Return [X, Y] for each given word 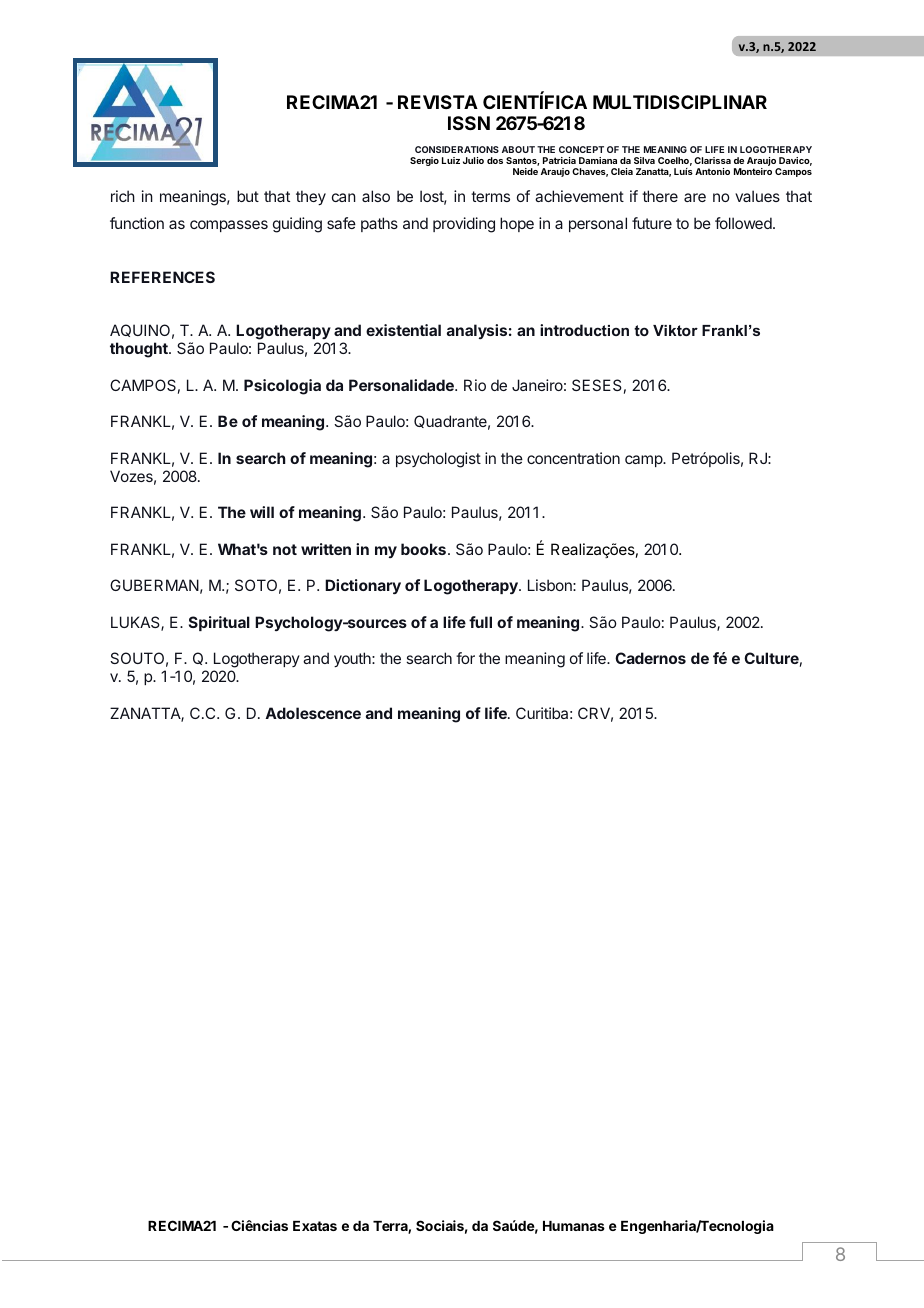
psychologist [438, 460]
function [137, 223]
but [248, 196]
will [262, 512]
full [480, 622]
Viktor [675, 330]
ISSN [469, 123]
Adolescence [313, 713]
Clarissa [712, 160]
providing [464, 225]
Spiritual [219, 623]
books [423, 549]
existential [403, 330]
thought [140, 350]
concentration [573, 458]
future [652, 223]
